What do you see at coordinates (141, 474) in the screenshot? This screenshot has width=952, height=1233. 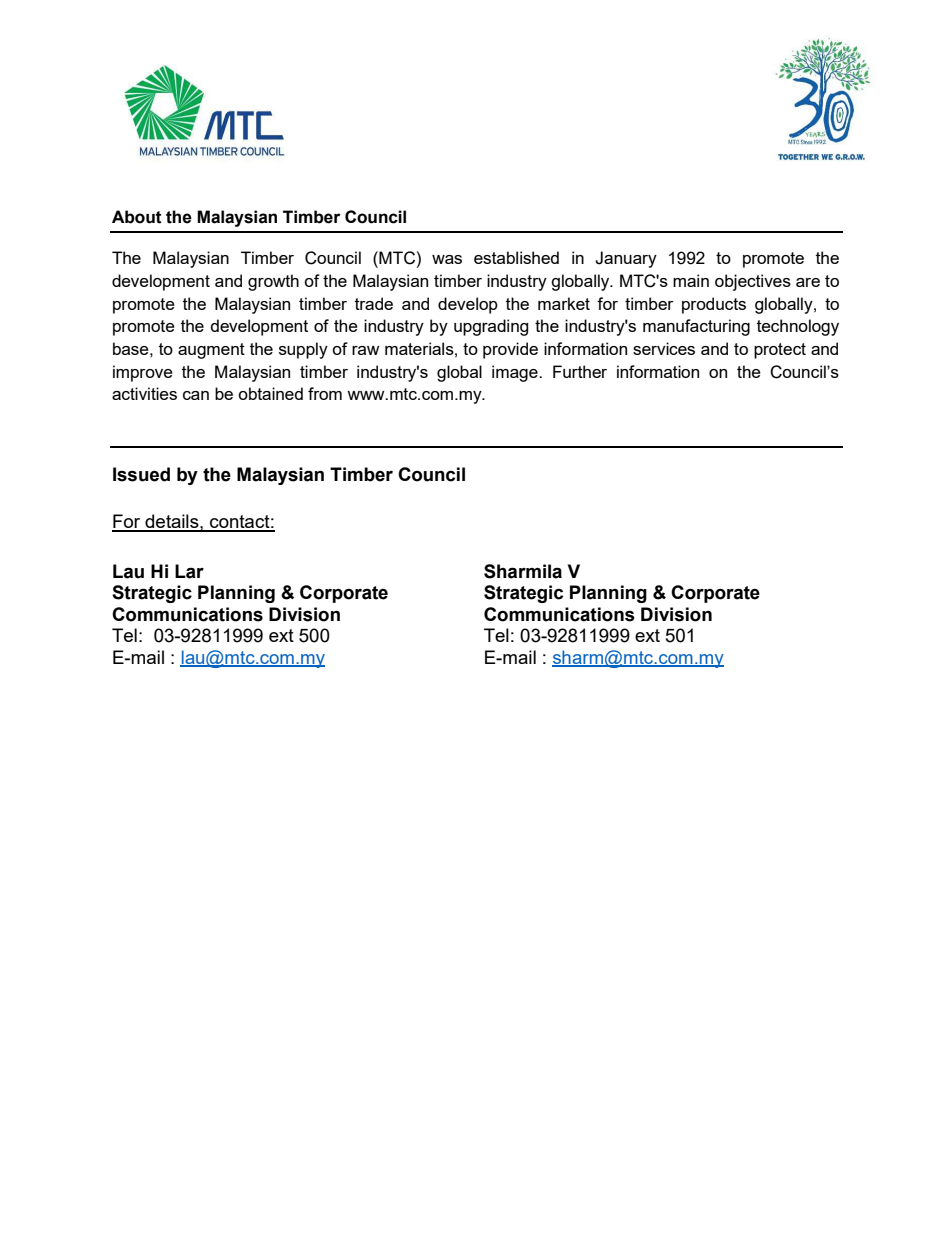 I see `Issued` at bounding box center [141, 474].
